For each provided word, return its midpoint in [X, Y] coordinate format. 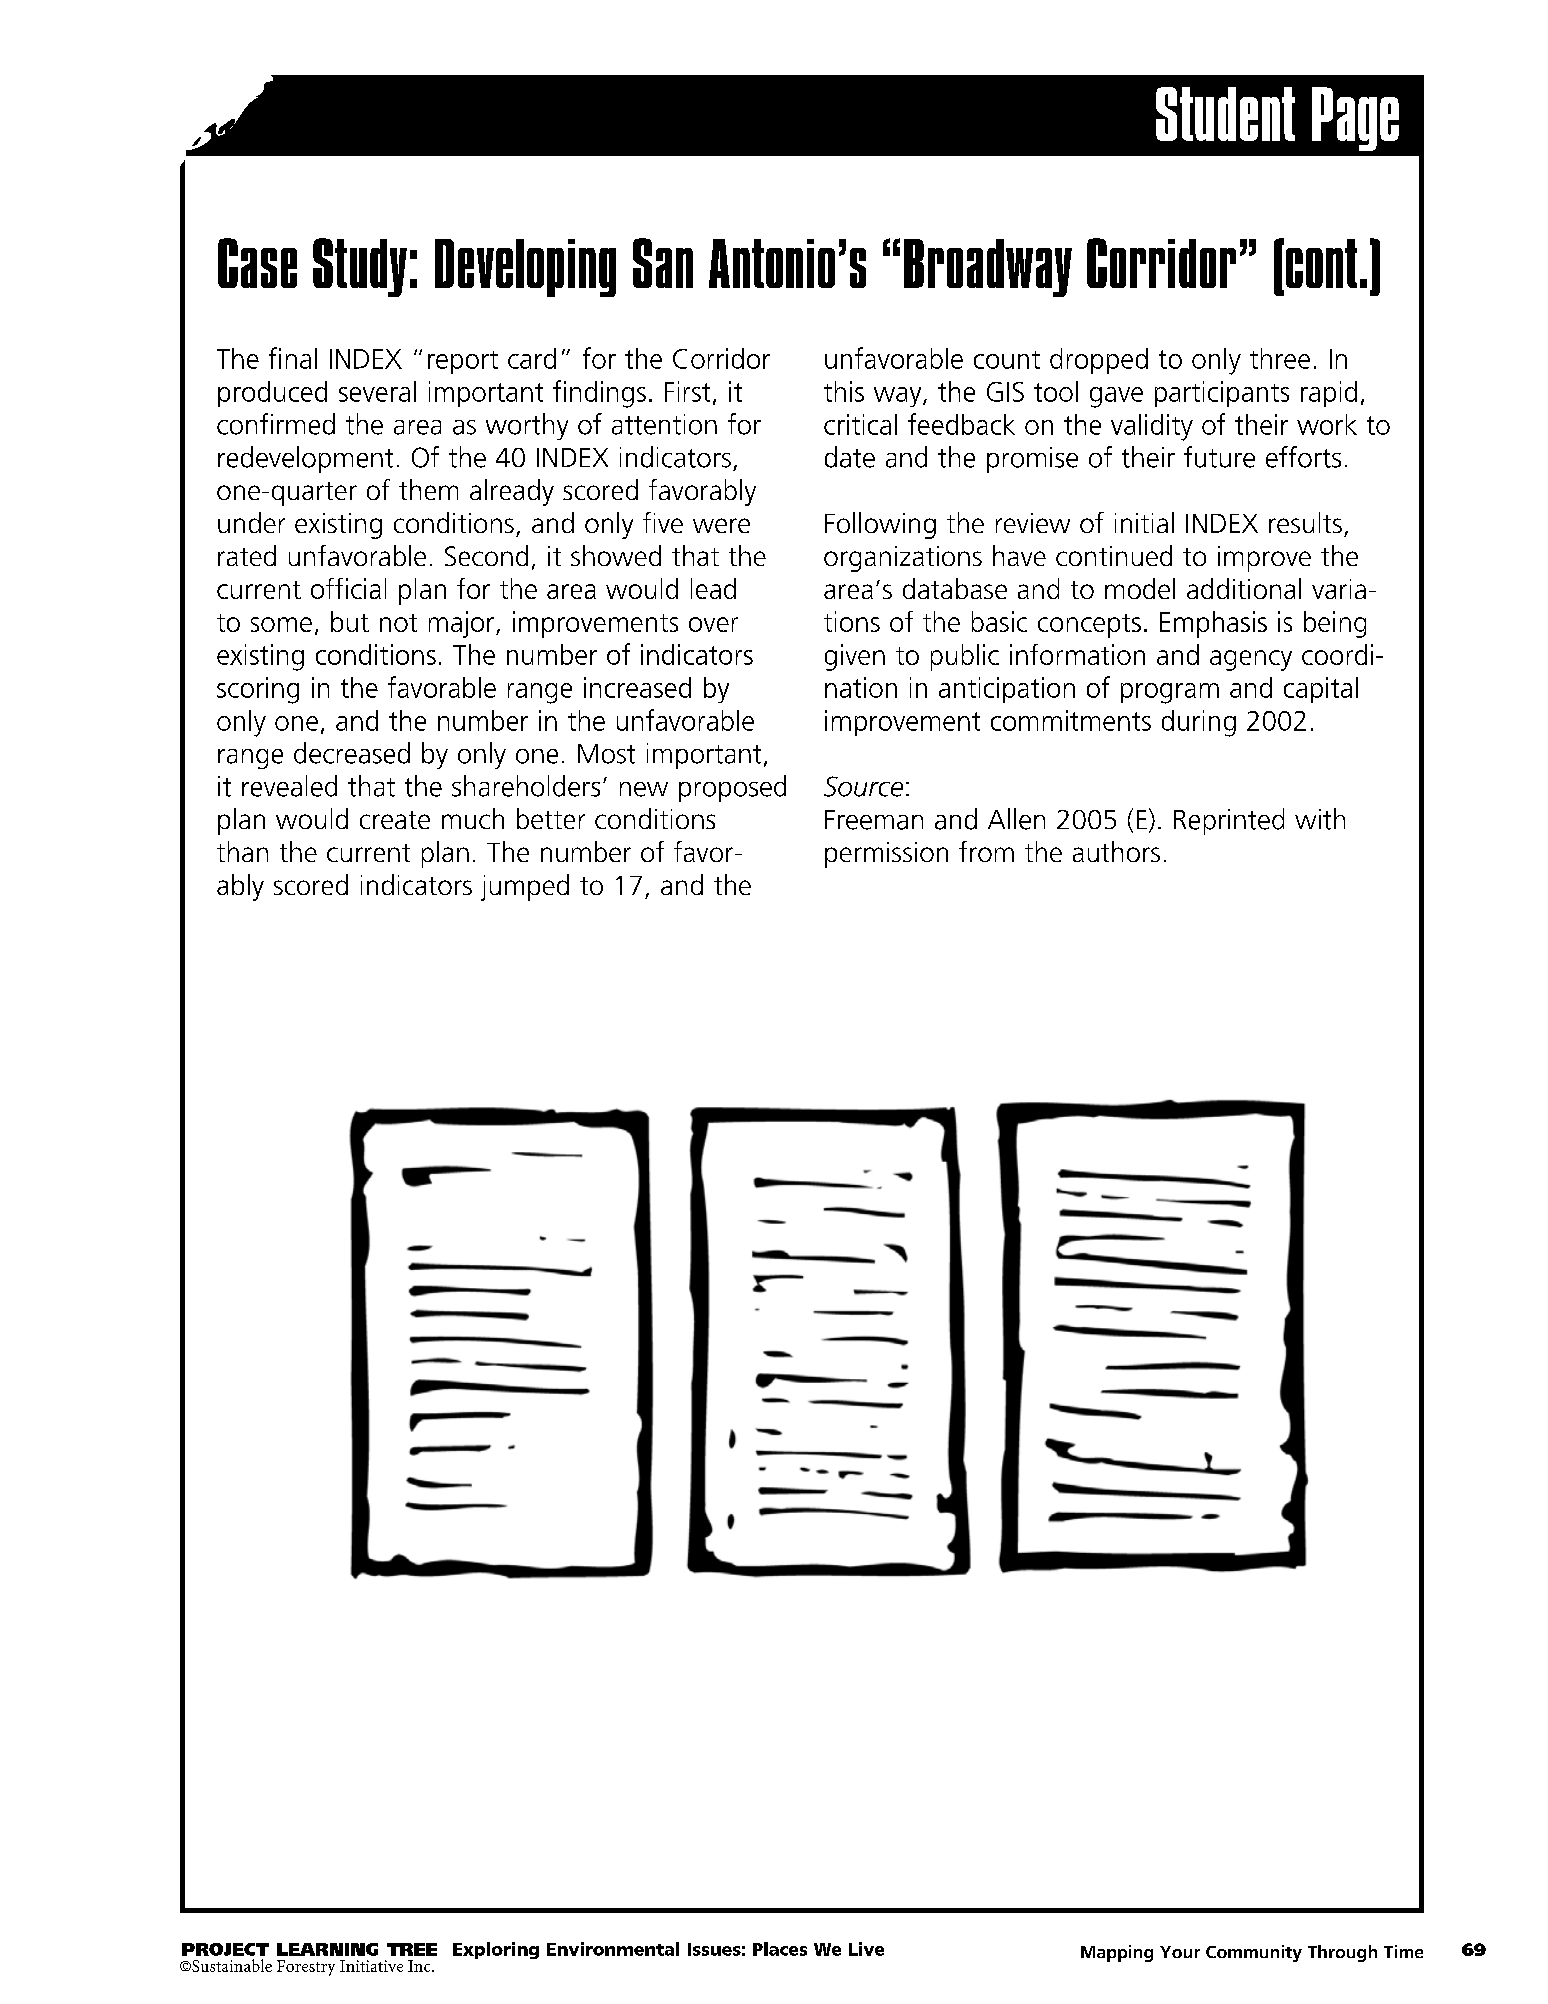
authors [1116, 851]
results [1305, 522]
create [395, 820]
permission [886, 855]
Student [1225, 114]
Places [780, 1949]
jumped [525, 887]
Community [1254, 1953]
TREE [412, 1949]
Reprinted [1229, 821]
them [428, 489]
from [986, 851]
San [663, 263]
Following [880, 525]
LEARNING [327, 1949]
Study [360, 267]
